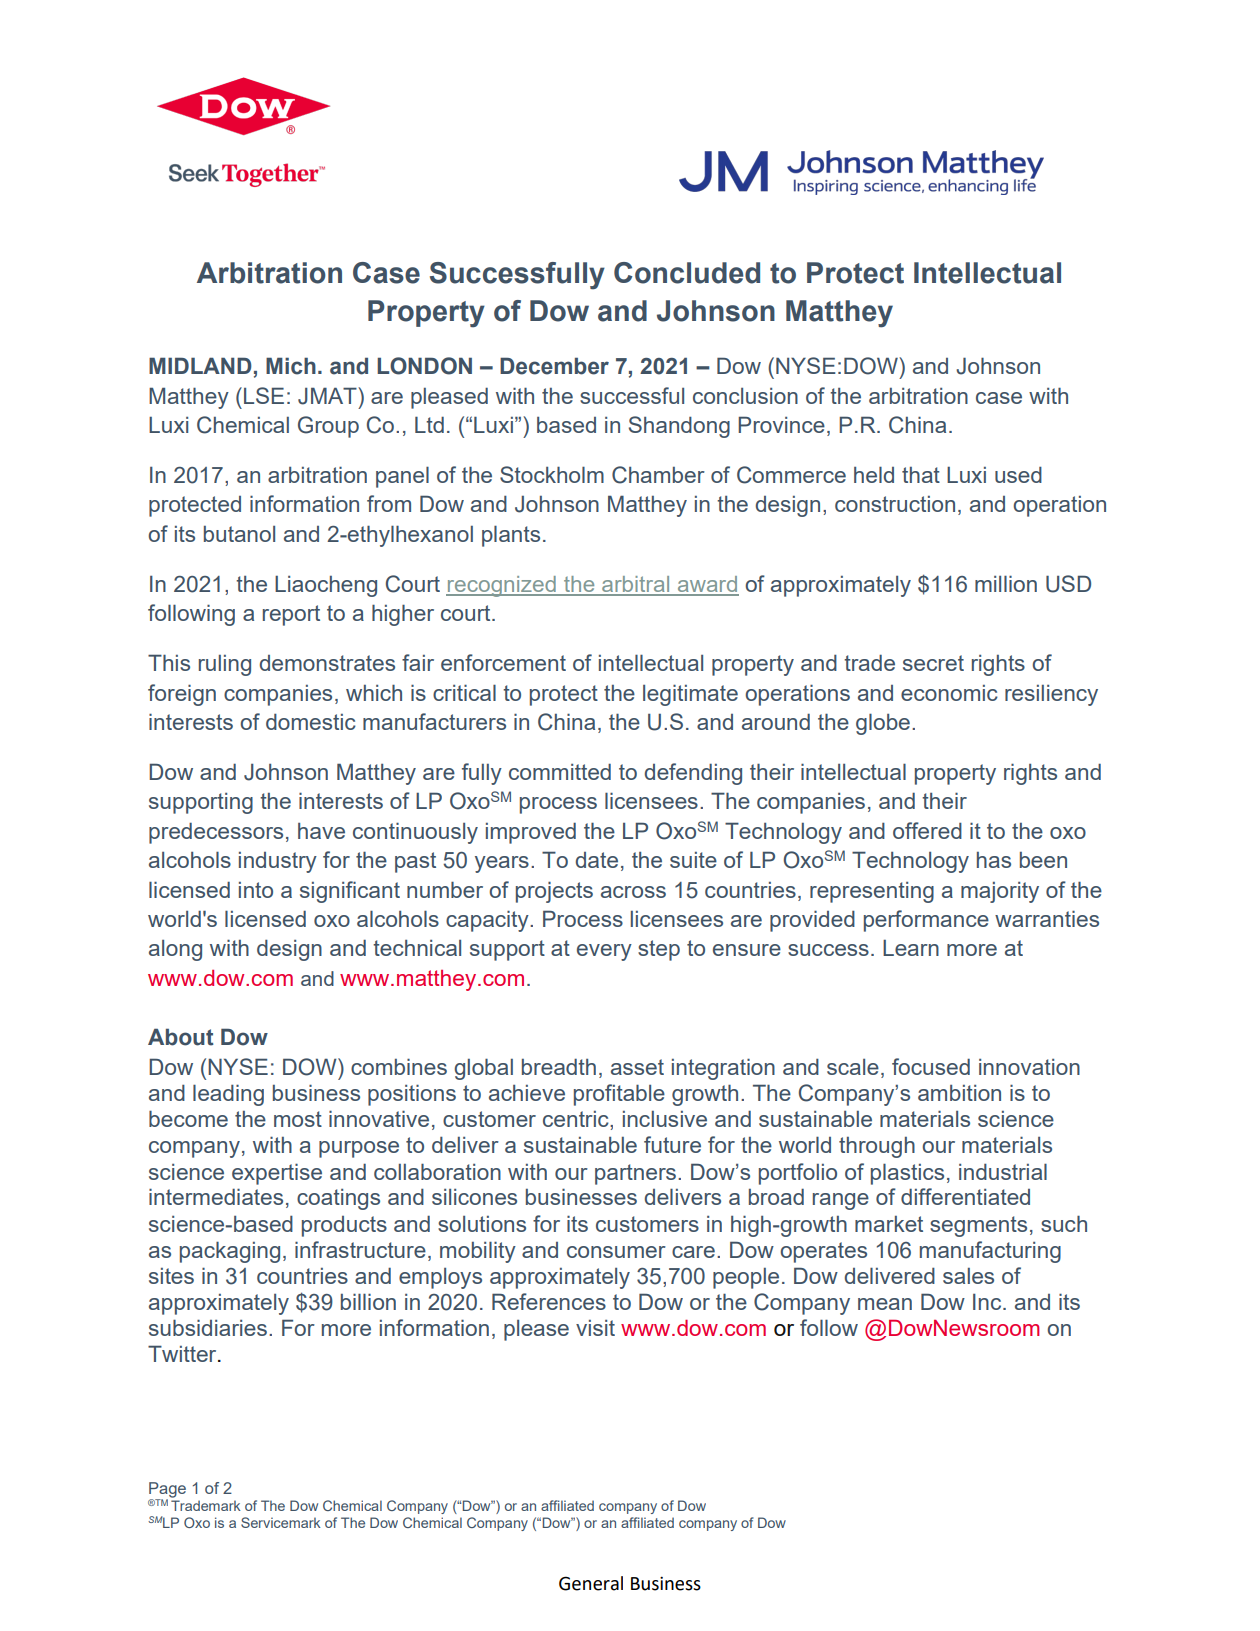  What do you see at coordinates (687, 273) in the image?
I see `Concluded` at bounding box center [687, 273].
